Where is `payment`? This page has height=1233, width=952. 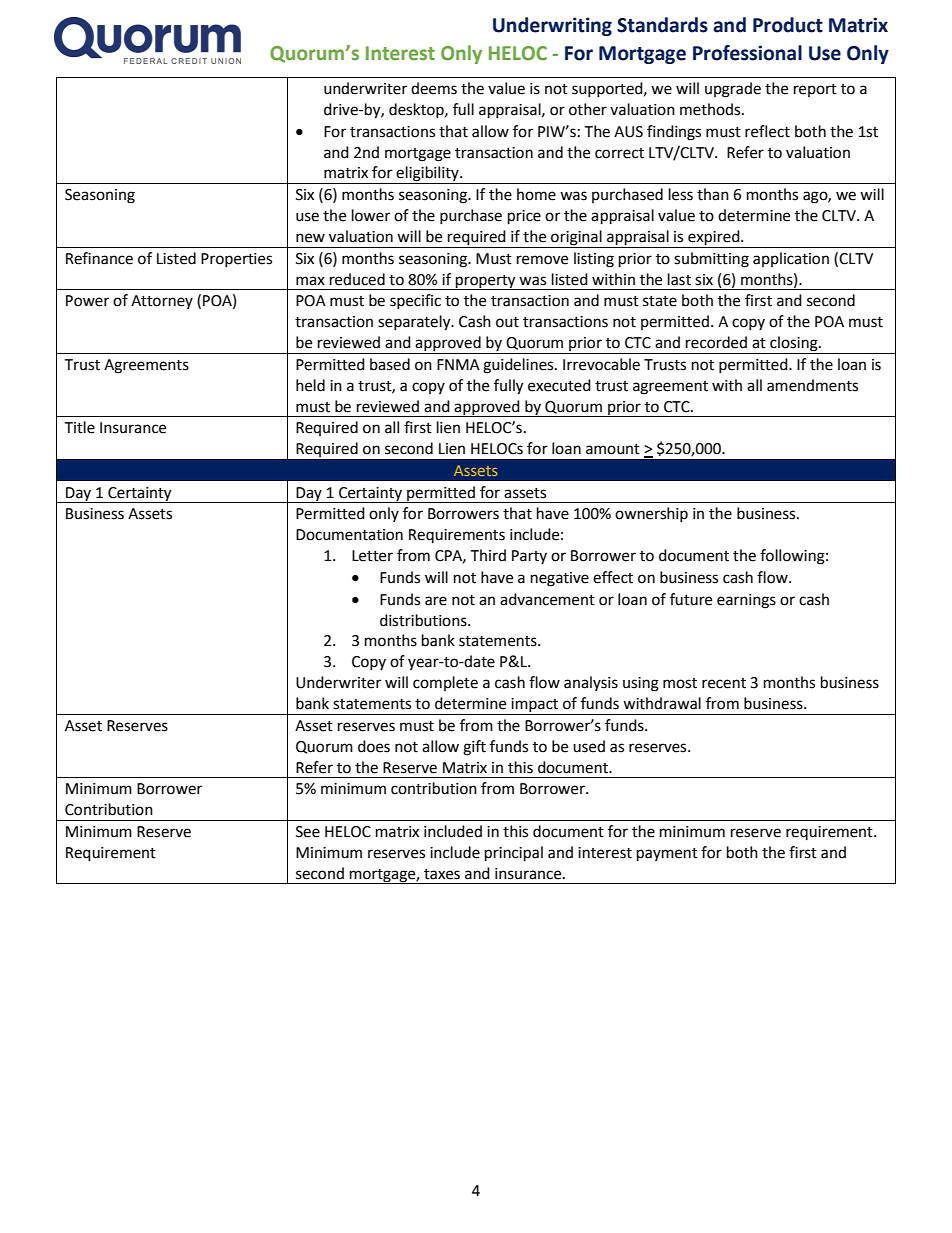 payment is located at coordinates (667, 855).
